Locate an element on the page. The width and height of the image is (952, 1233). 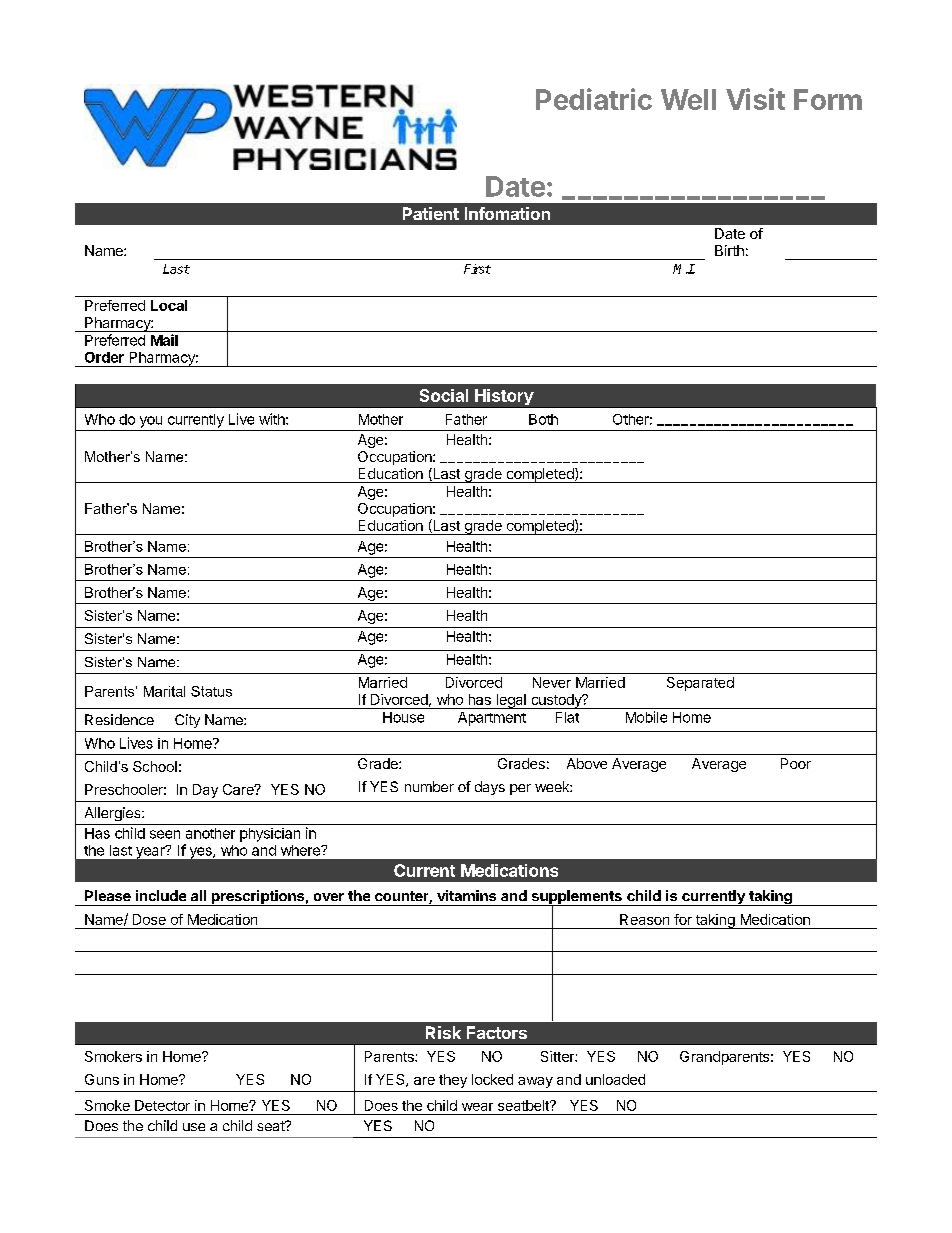
Patient is located at coordinates (431, 213).
